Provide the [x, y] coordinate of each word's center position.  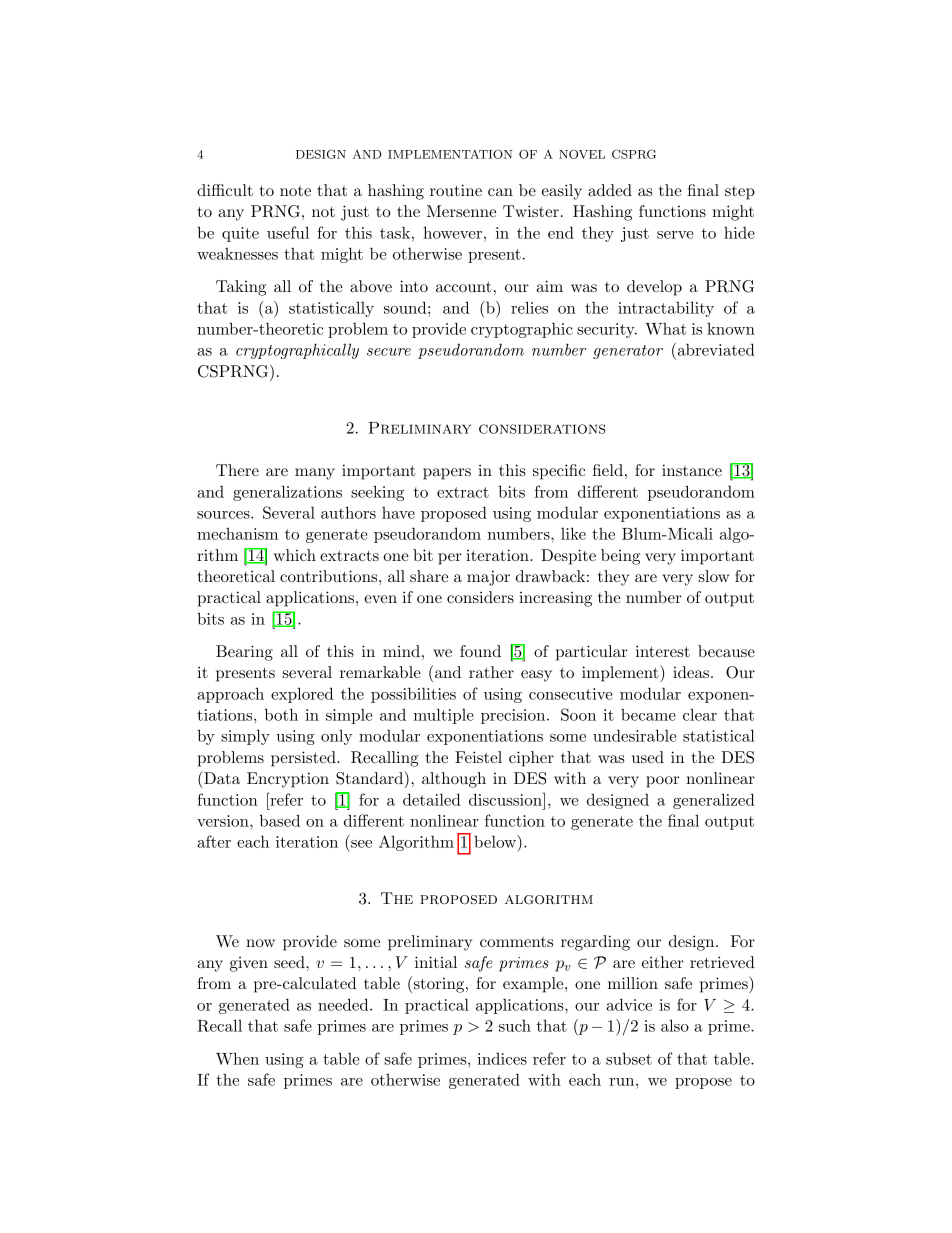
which [295, 555]
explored [302, 695]
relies [529, 307]
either [663, 962]
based [280, 820]
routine [456, 190]
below [496, 841]
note [295, 191]
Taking [241, 288]
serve [675, 235]
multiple [444, 716]
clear [700, 714]
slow [714, 576]
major [488, 578]
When [237, 1058]
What [665, 328]
